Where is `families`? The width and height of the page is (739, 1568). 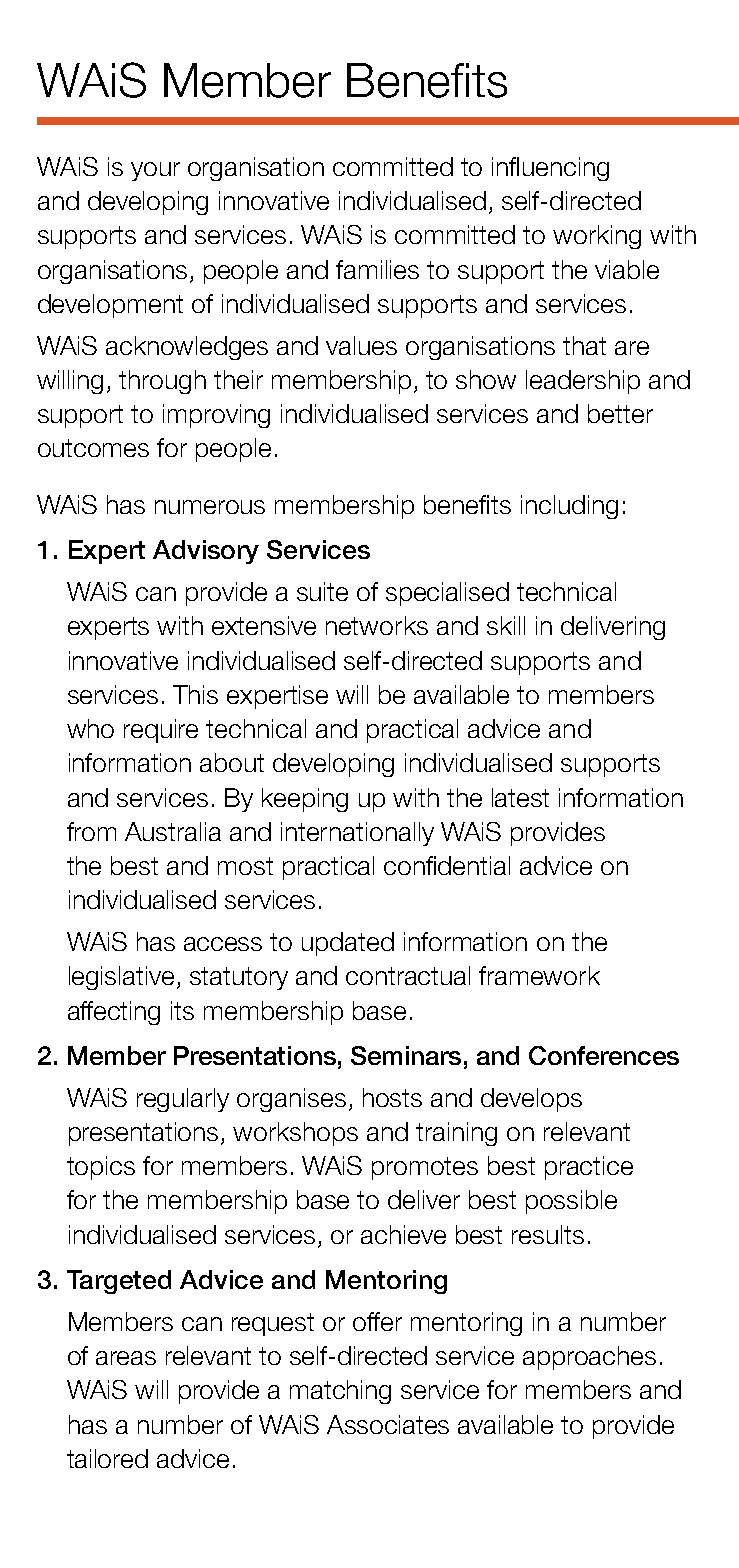
families is located at coordinates (377, 269).
